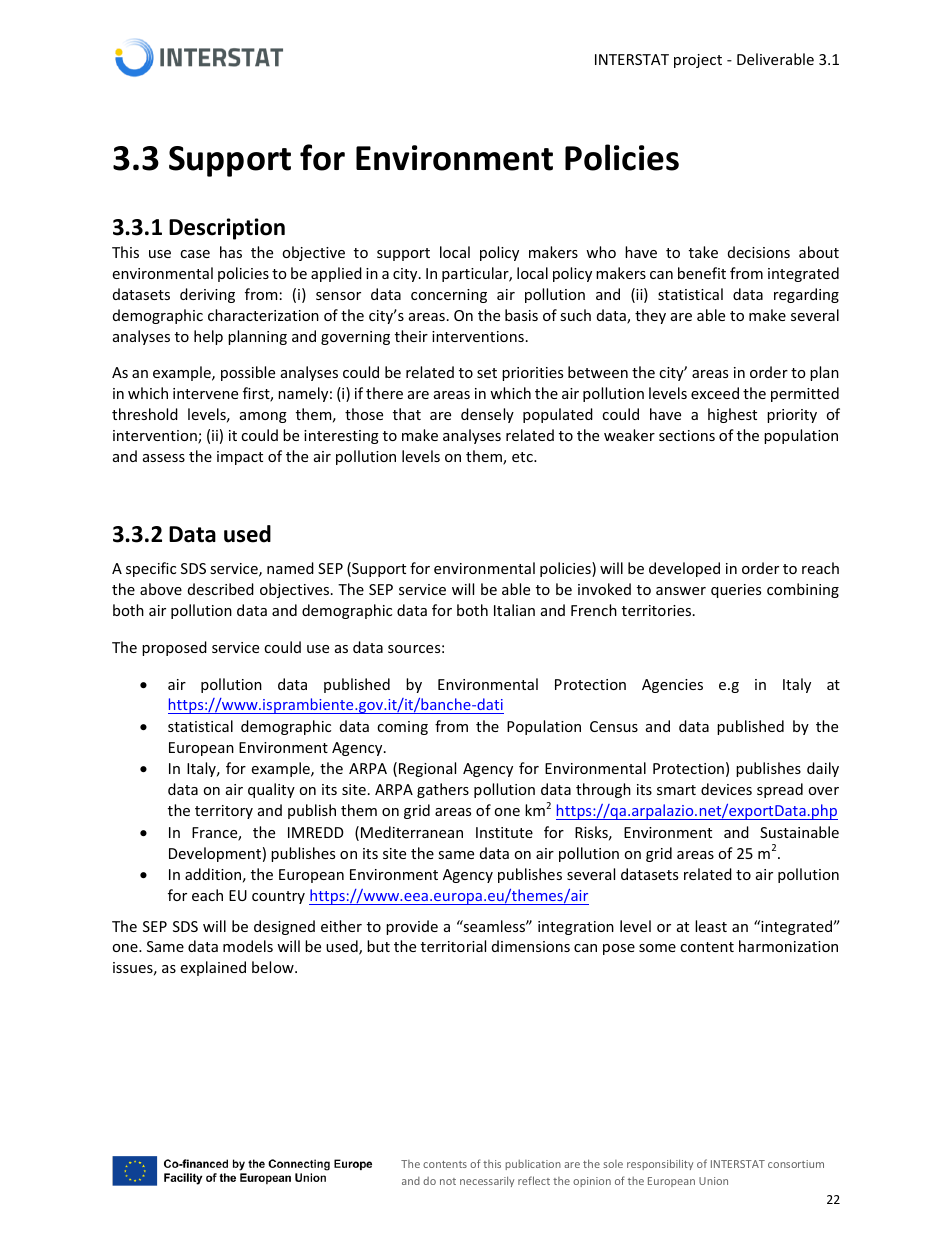 The height and width of the image is (1233, 952). Describe the element at coordinates (514, 610) in the image. I see `Italian` at that location.
